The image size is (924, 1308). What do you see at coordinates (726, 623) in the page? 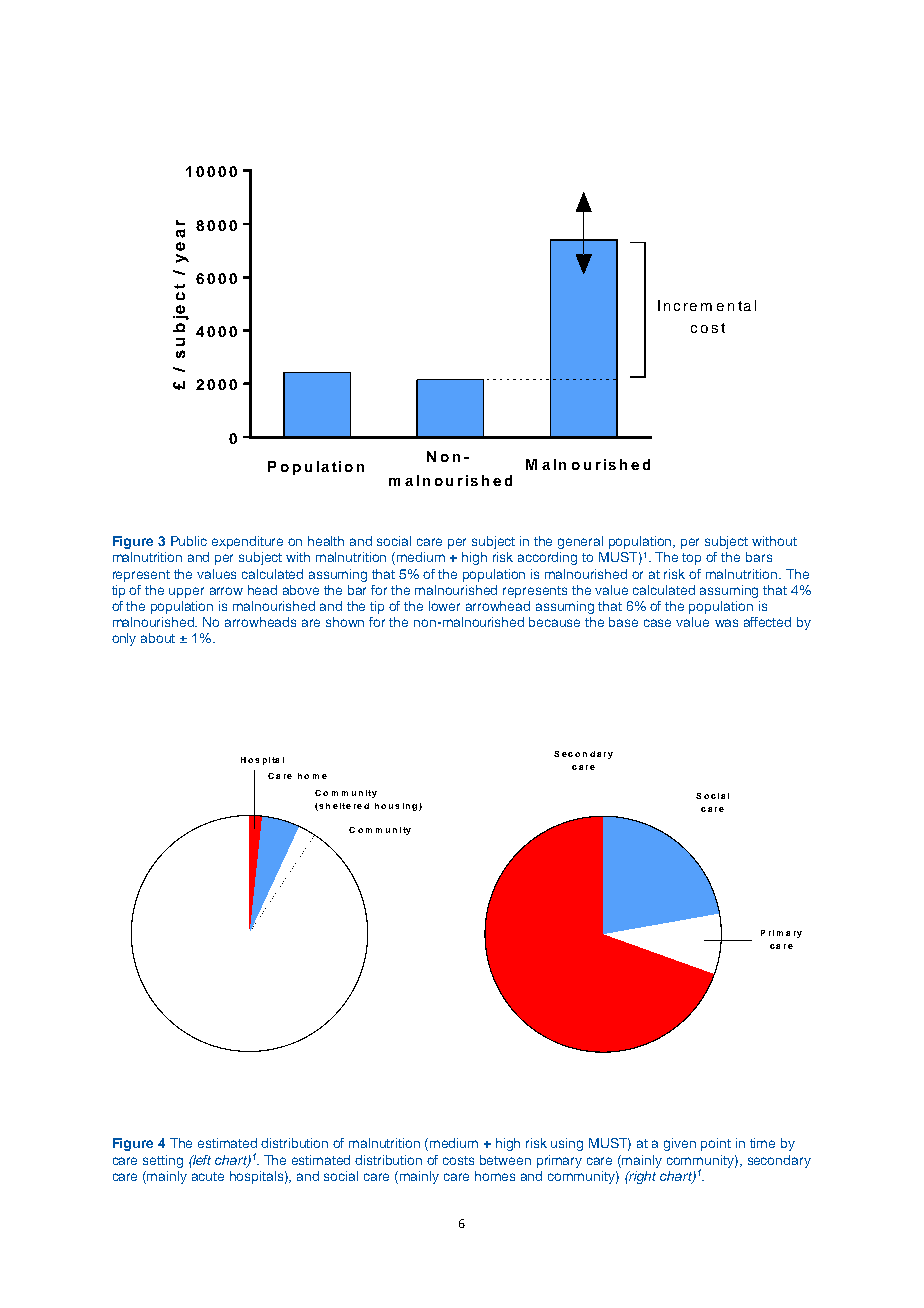
I see `was` at bounding box center [726, 623].
